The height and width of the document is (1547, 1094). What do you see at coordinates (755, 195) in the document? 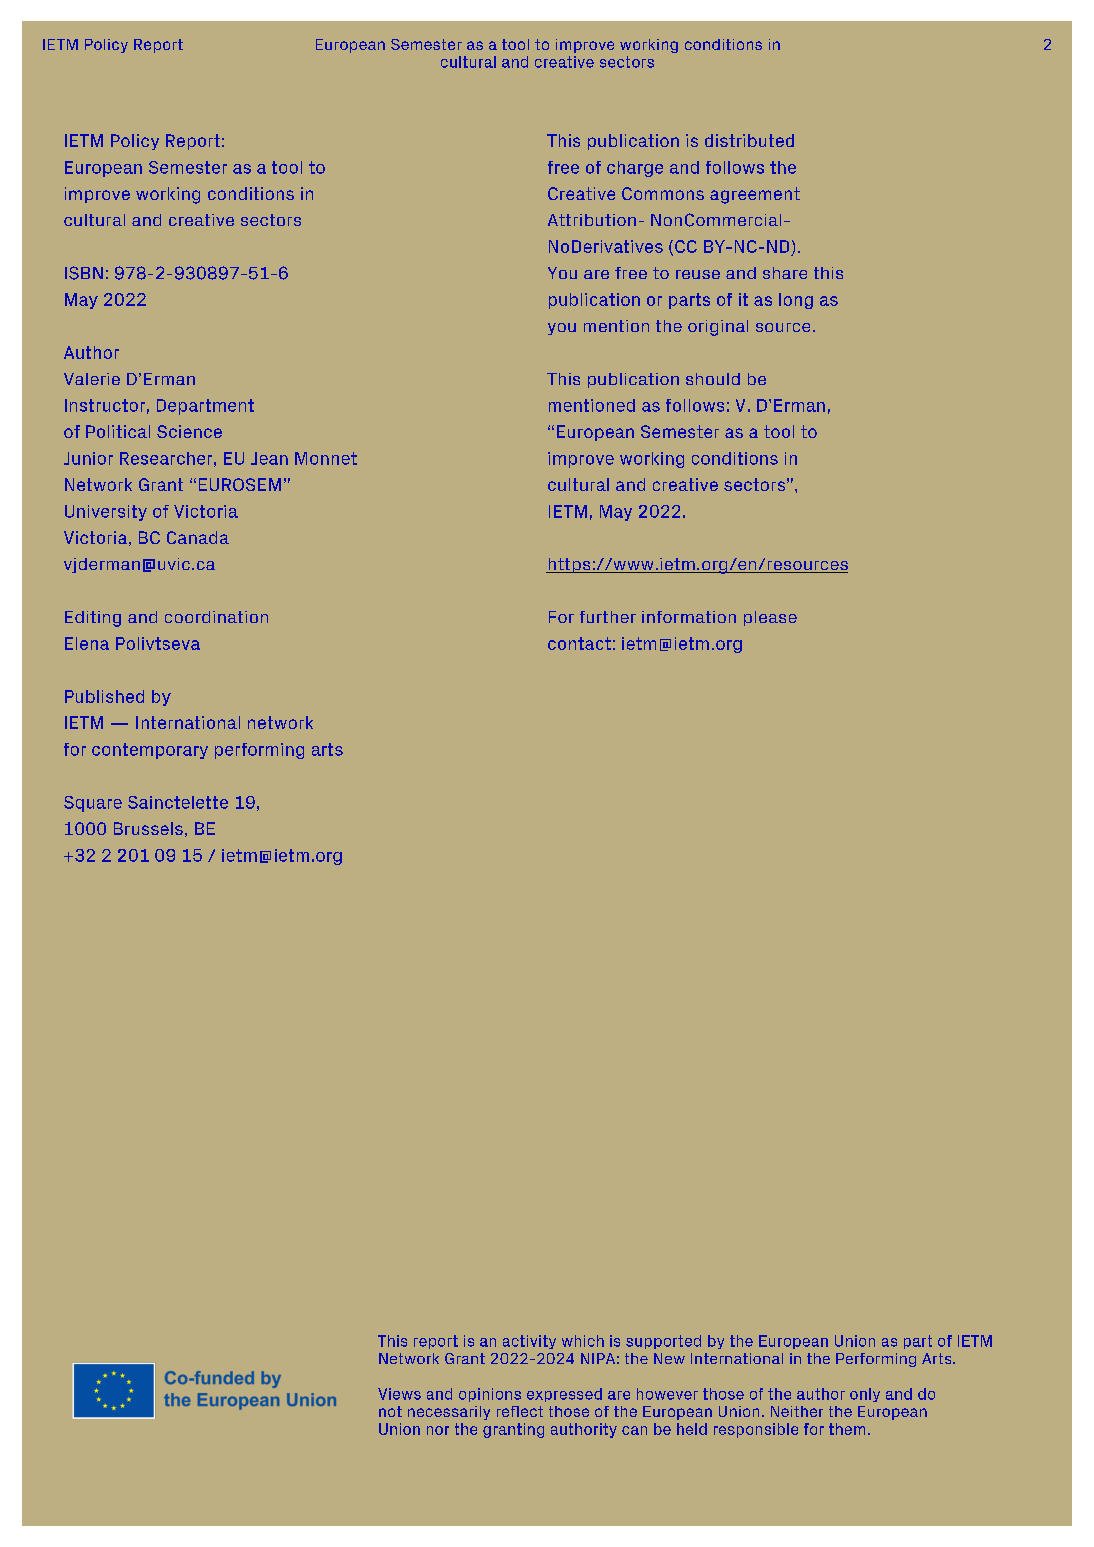
I see `agreement` at bounding box center [755, 195].
